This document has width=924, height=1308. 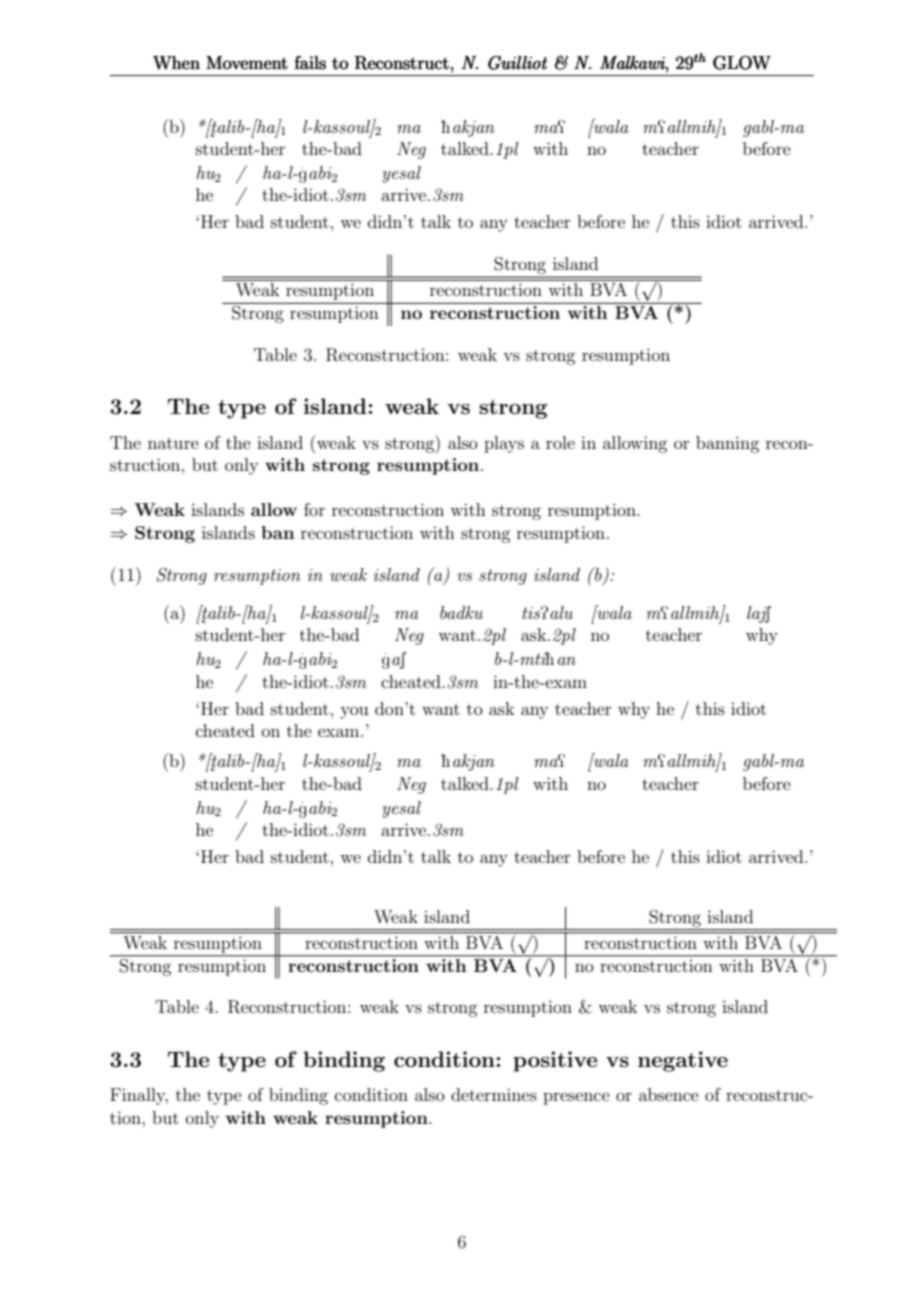 What do you see at coordinates (555, 1061) in the document?
I see `positive` at bounding box center [555, 1061].
